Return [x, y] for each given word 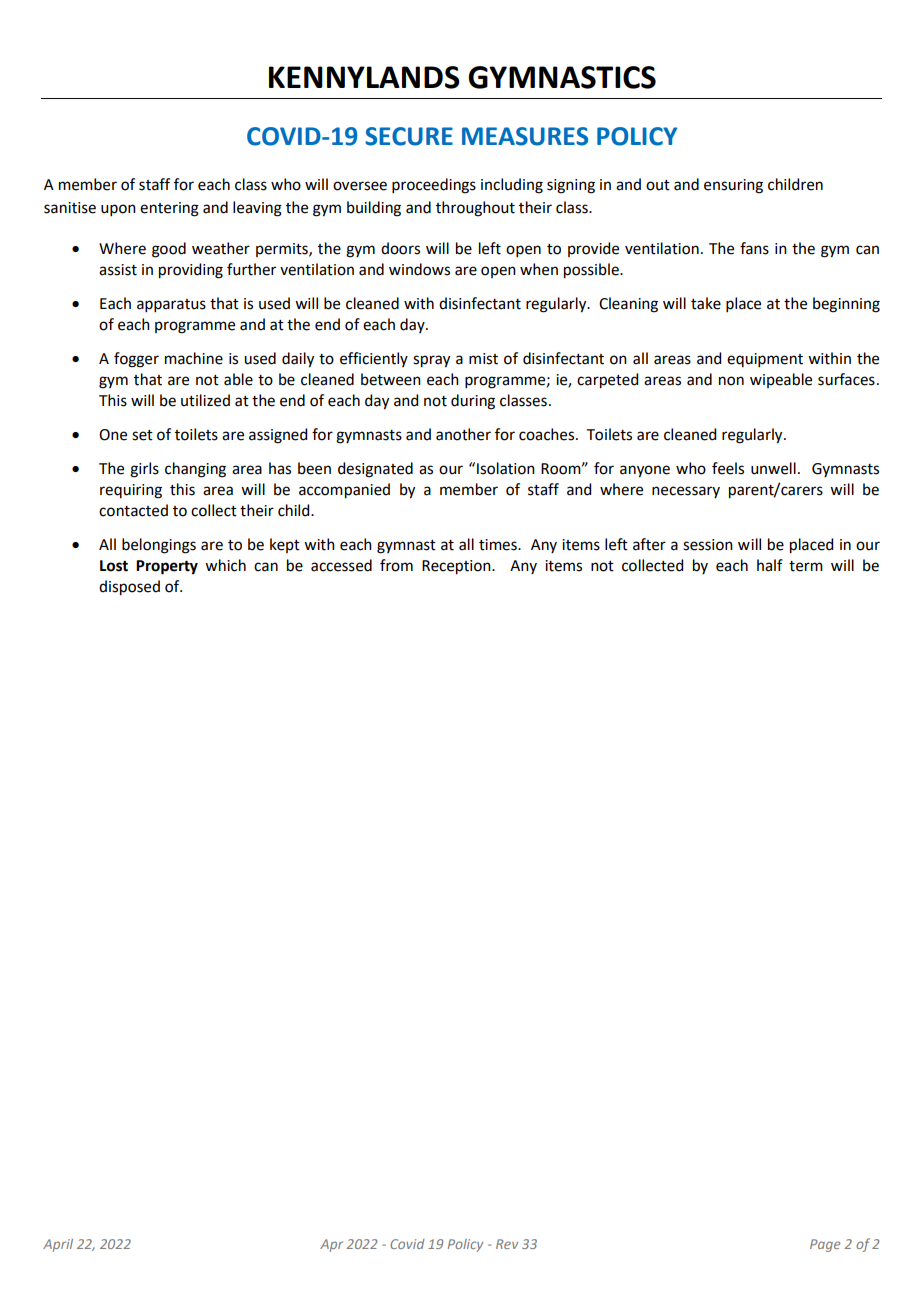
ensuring [733, 186]
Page [825, 1245]
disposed [129, 588]
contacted [133, 510]
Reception [457, 567]
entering [169, 209]
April [58, 1245]
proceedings [434, 186]
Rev [507, 1244]
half [770, 565]
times [499, 545]
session [708, 545]
